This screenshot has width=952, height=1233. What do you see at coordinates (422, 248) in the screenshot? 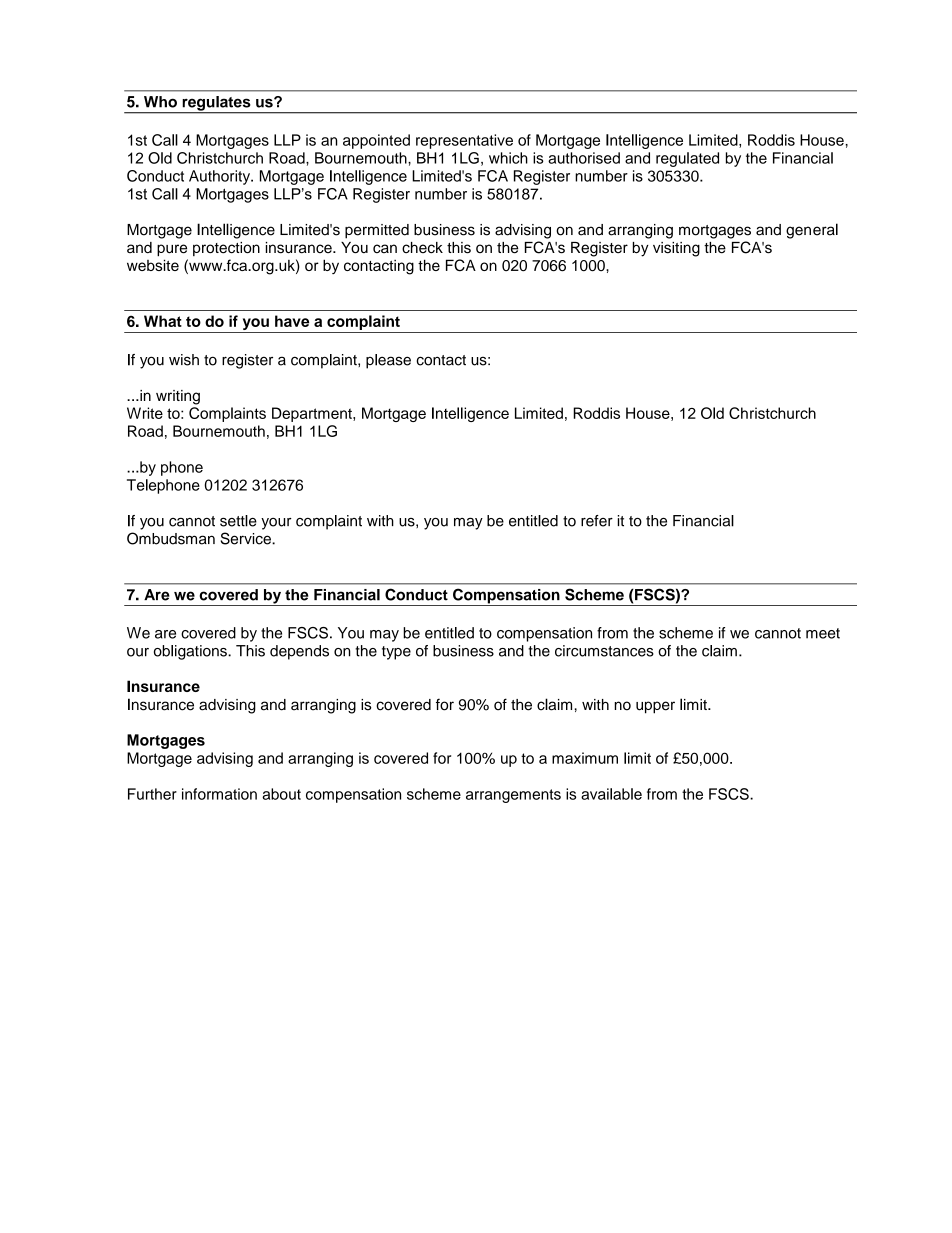
I see `check` at bounding box center [422, 248].
